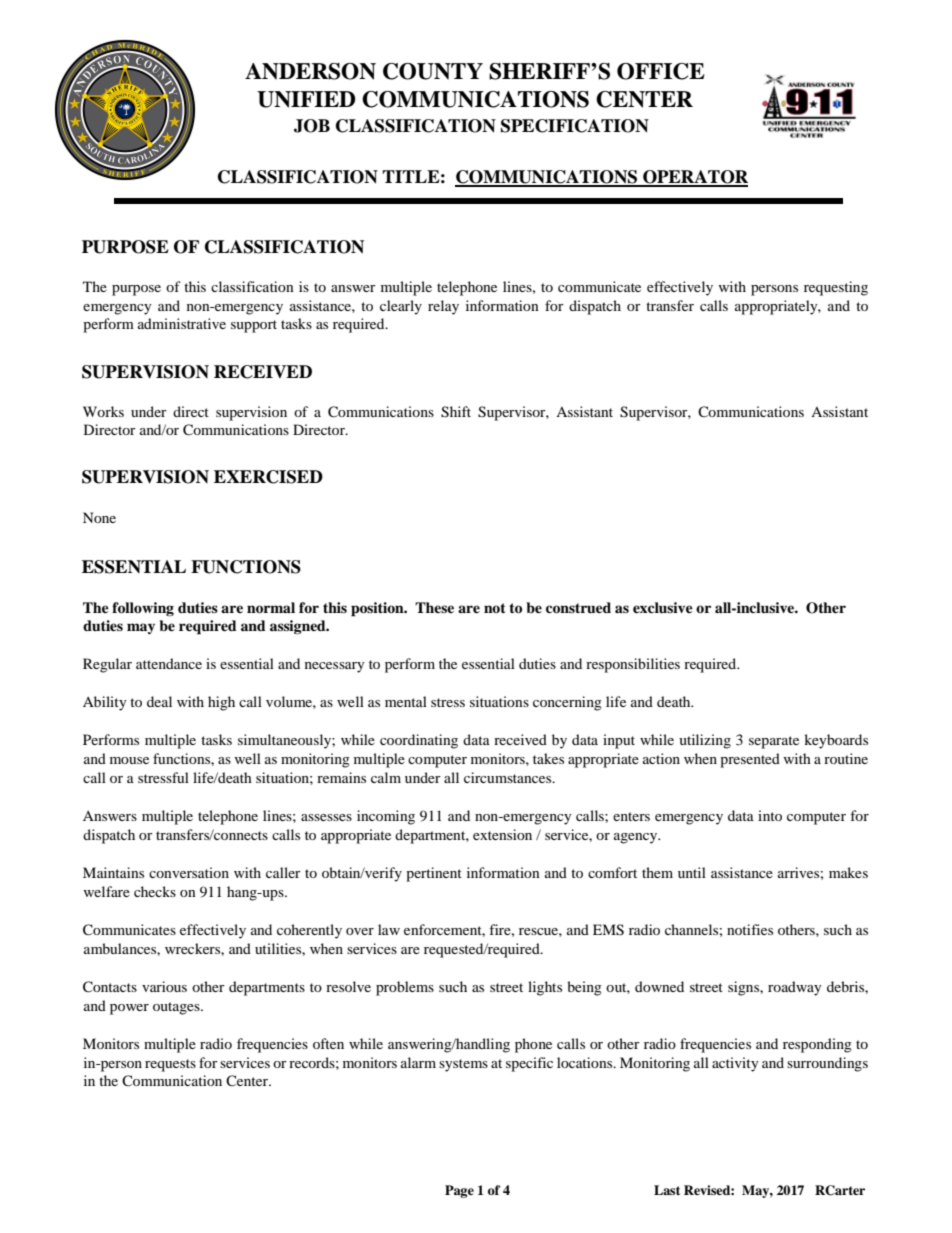  I want to click on UNIFIED, so click(306, 99).
